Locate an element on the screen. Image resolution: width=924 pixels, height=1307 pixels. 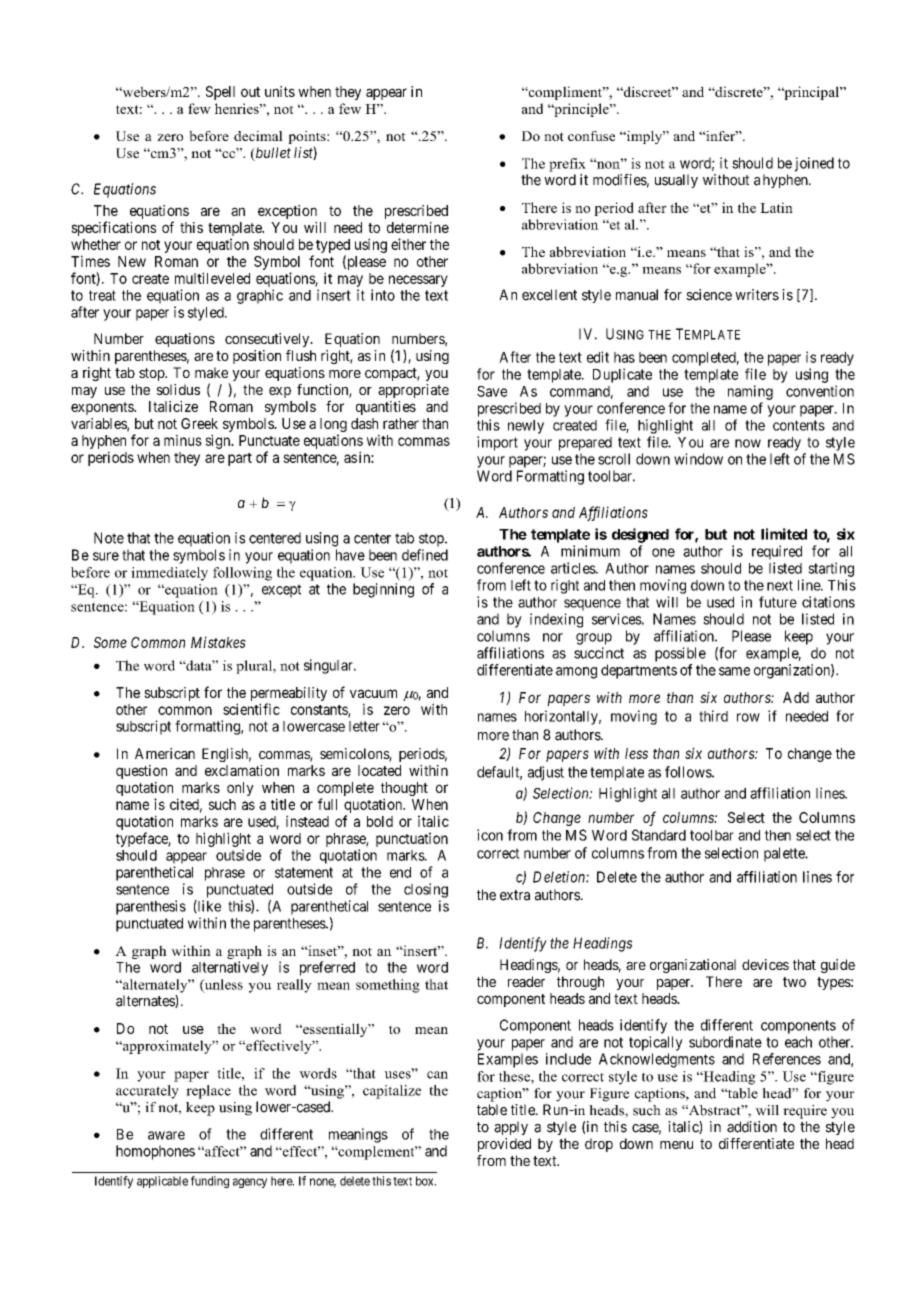
closing is located at coordinates (426, 890).
